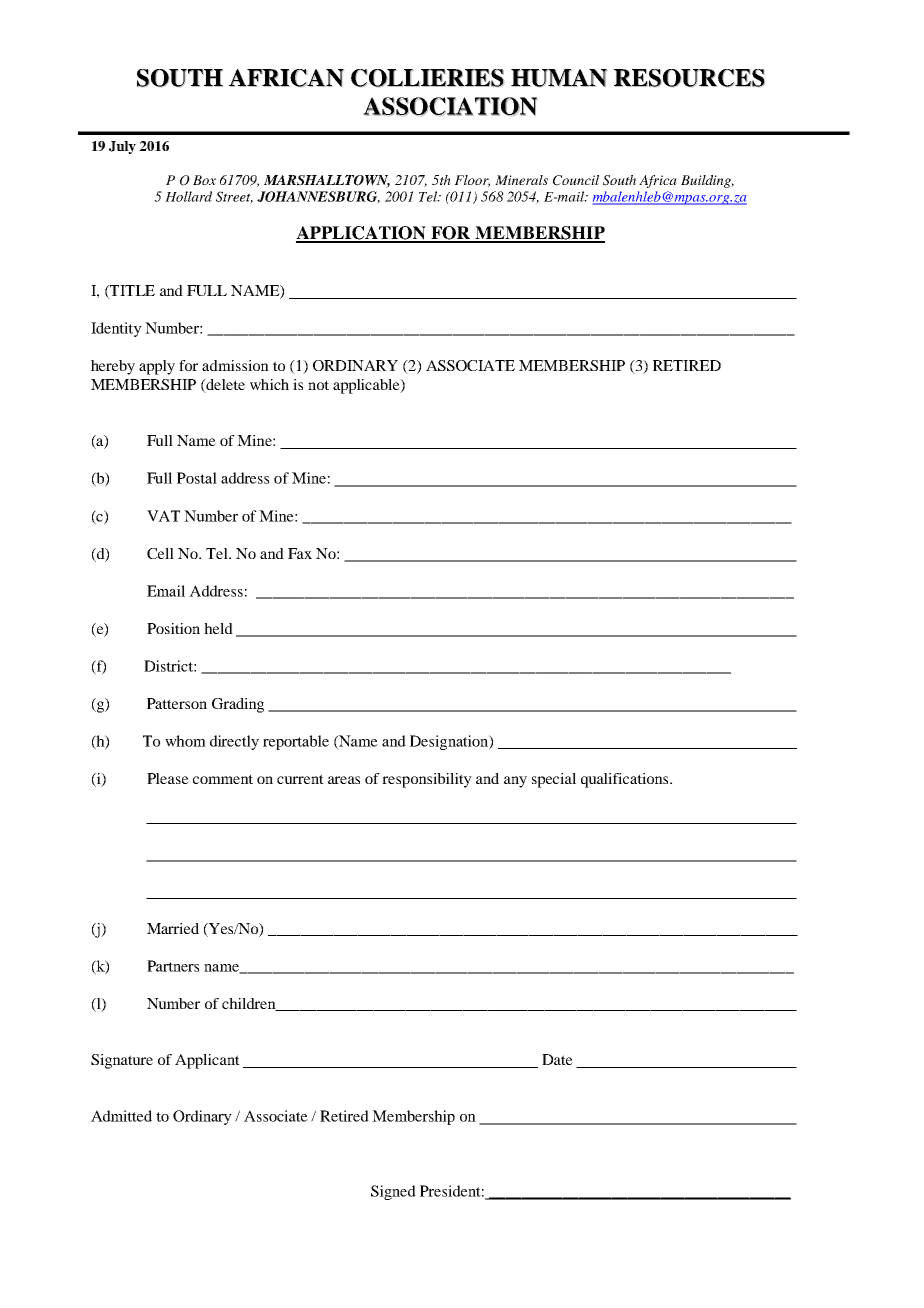 This image has width=924, height=1308. Describe the element at coordinates (344, 780) in the image. I see `areas` at that location.
